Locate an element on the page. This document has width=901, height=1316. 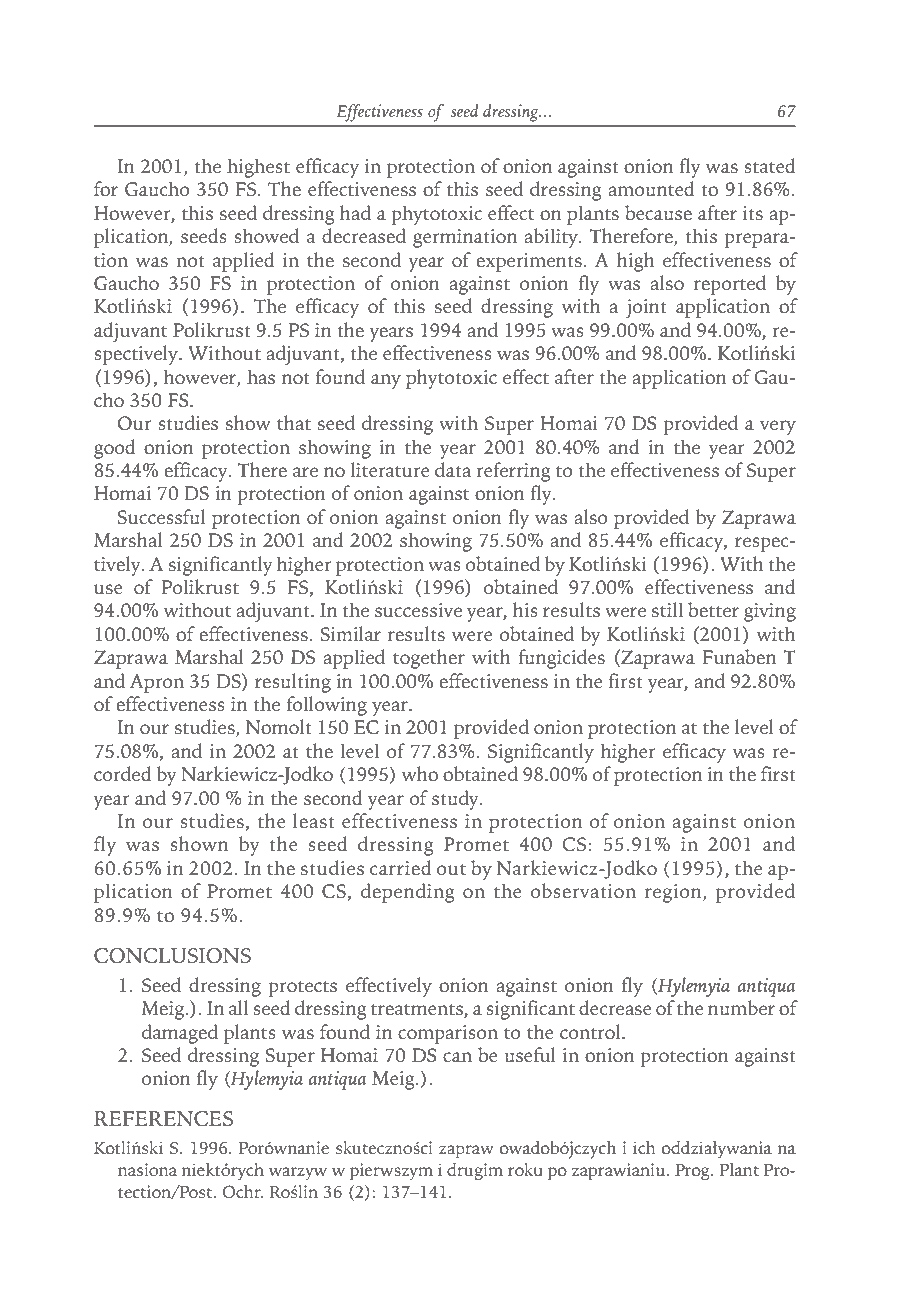
ability is located at coordinates (552, 238).
